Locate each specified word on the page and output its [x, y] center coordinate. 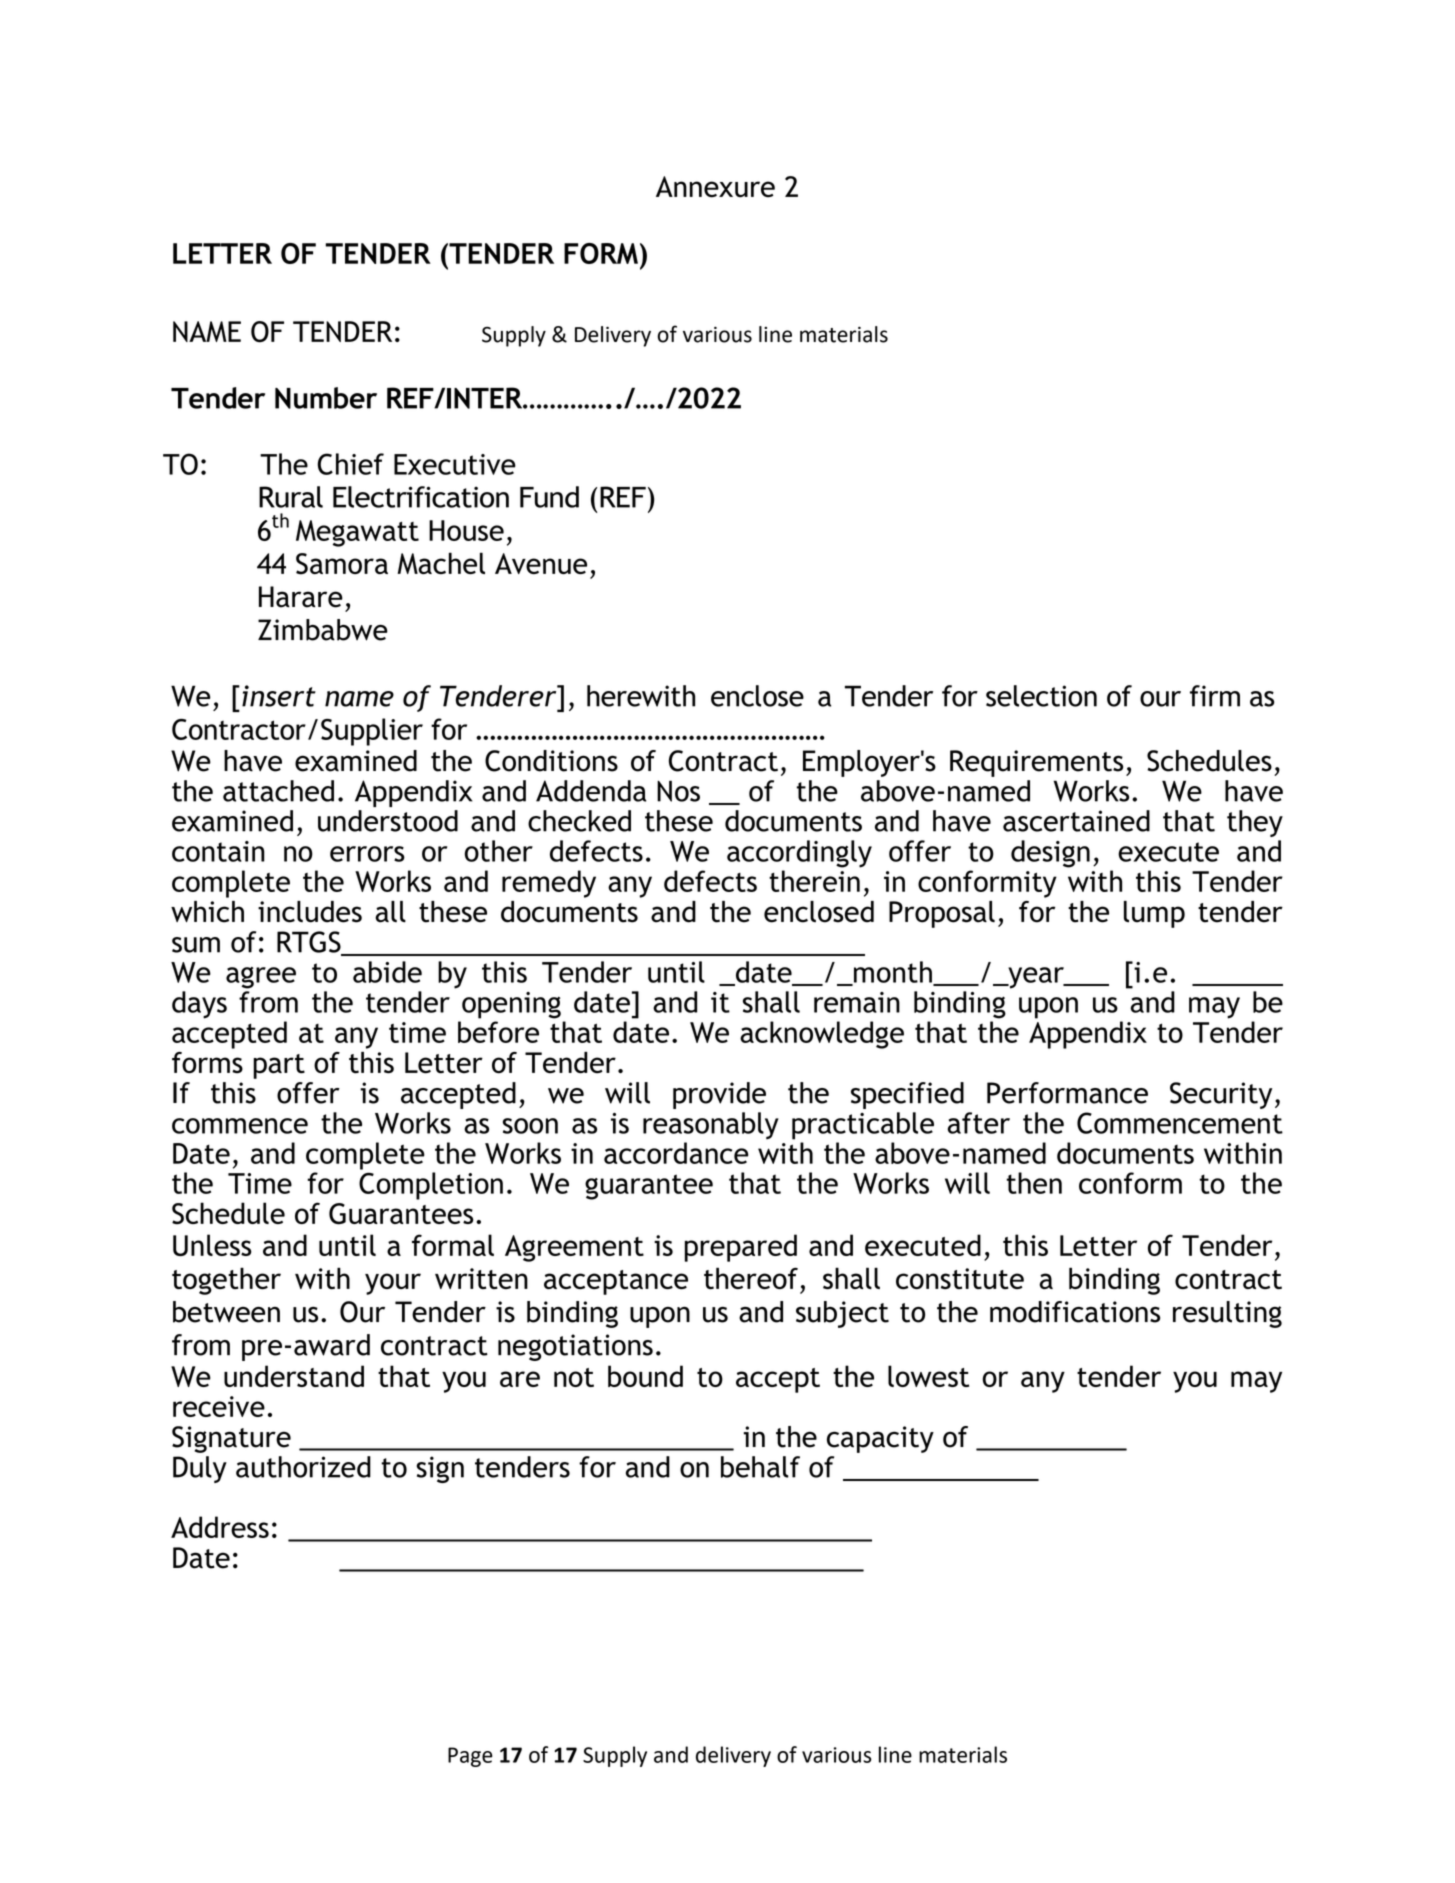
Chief [350, 464]
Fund [549, 497]
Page [470, 1757]
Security [1221, 1095]
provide [719, 1095]
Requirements [1036, 763]
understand [294, 1376]
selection [1041, 696]
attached [278, 791]
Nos [678, 791]
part [279, 1066]
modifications [1075, 1312]
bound [645, 1376]
